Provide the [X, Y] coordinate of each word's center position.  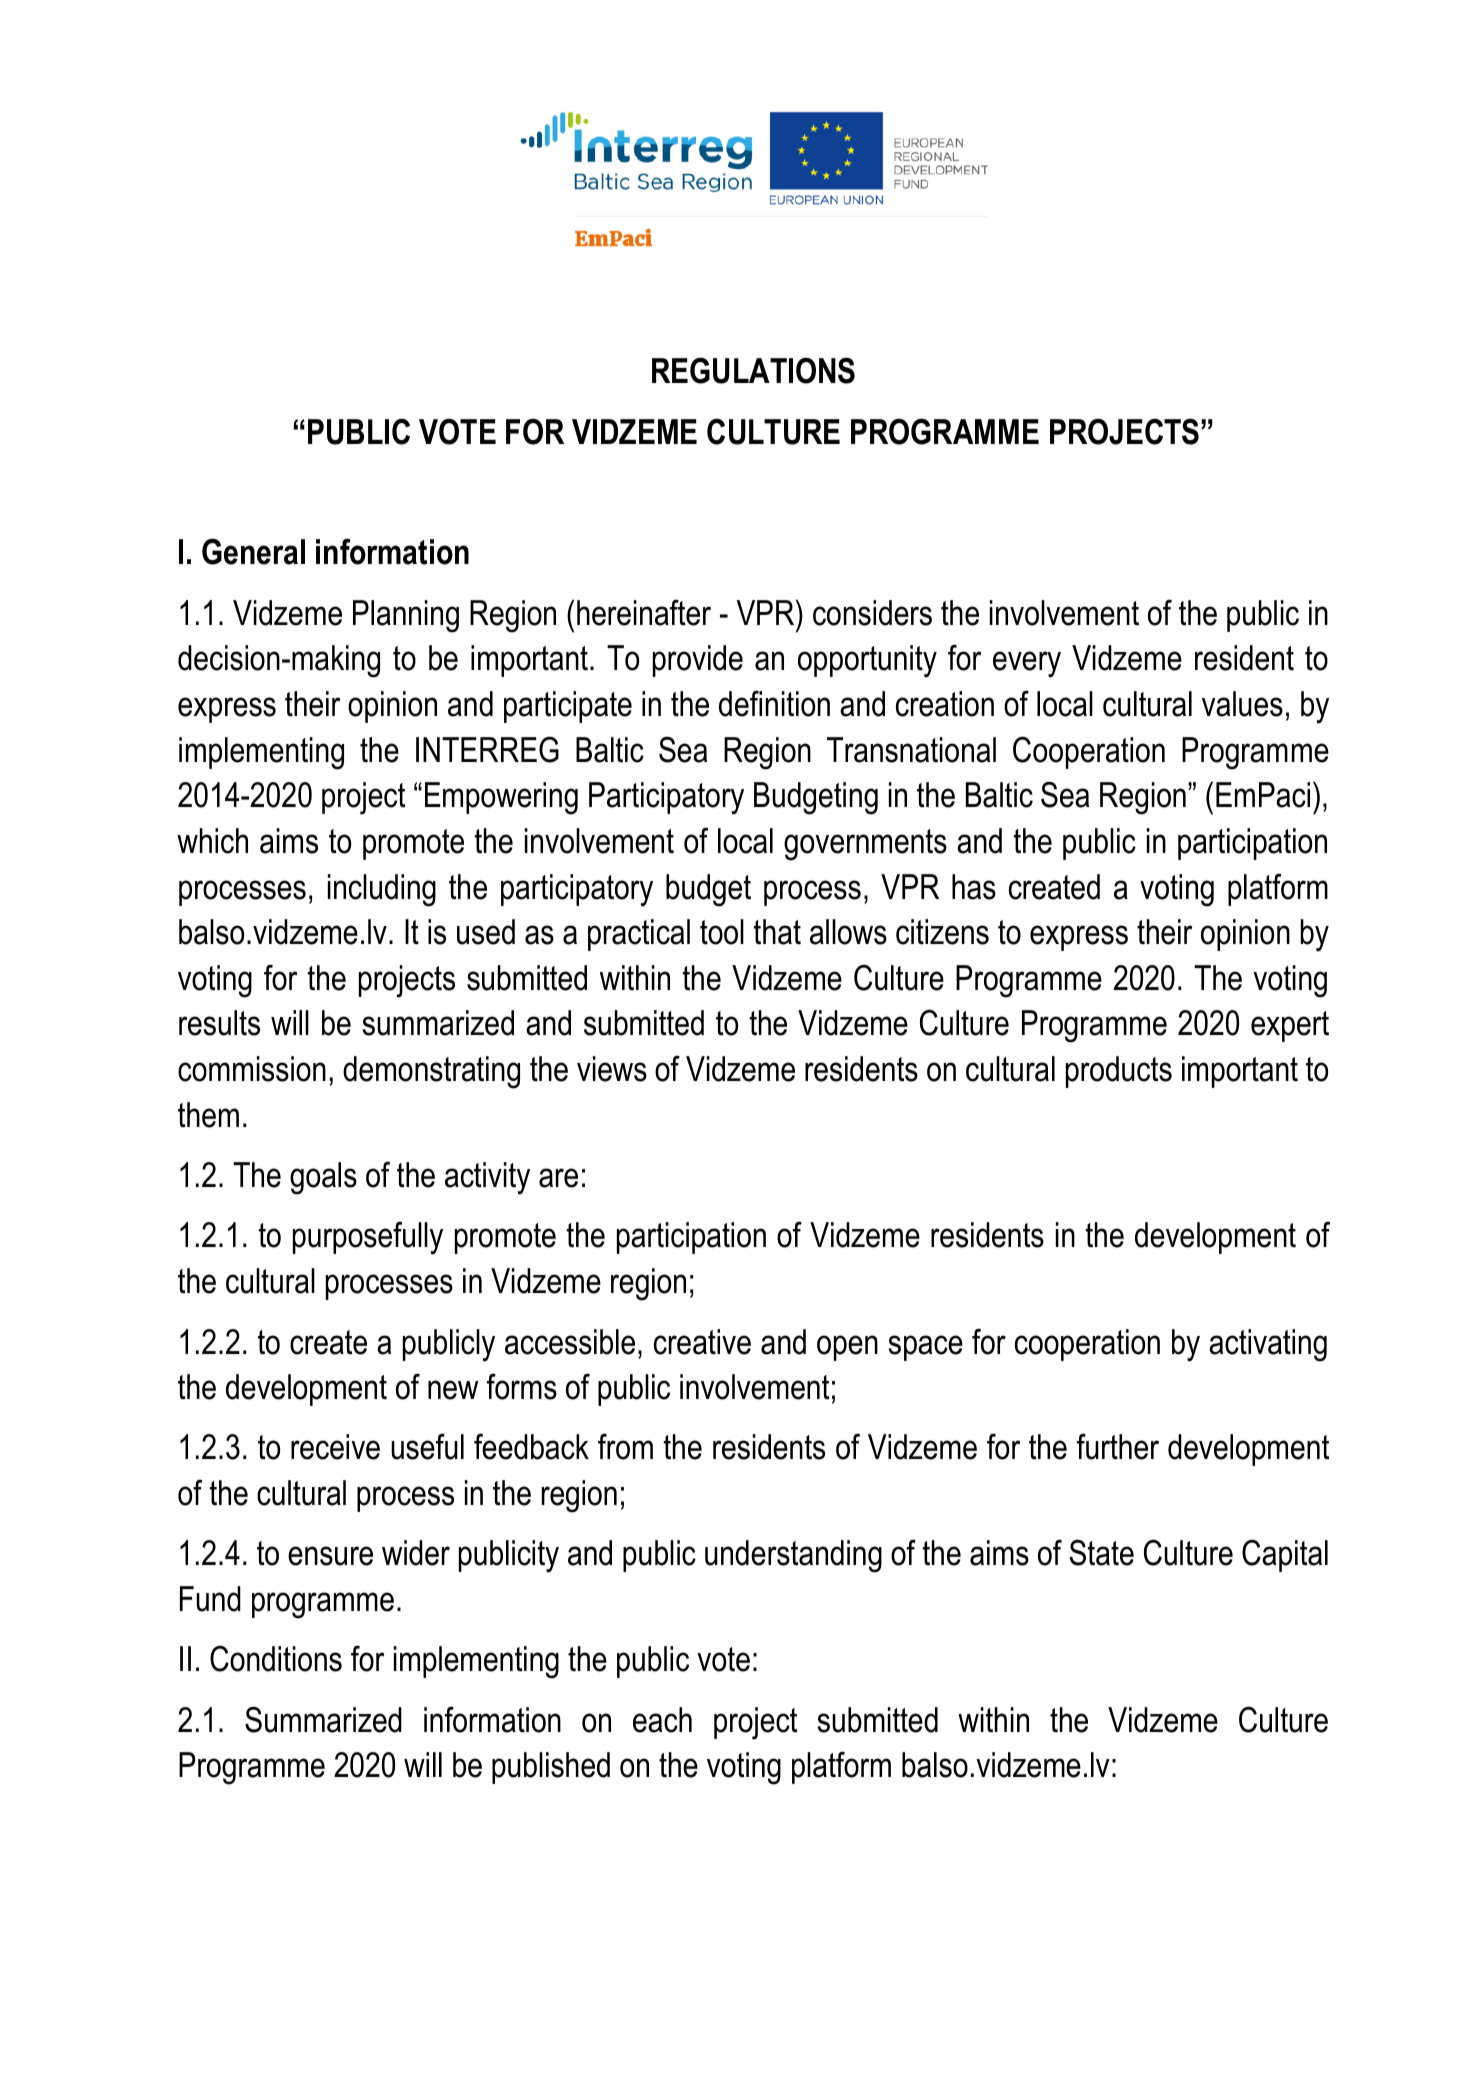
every [1027, 664]
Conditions [276, 1658]
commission [252, 1069]
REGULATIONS [753, 370]
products [1119, 1072]
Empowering [501, 798]
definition [774, 703]
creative [702, 1342]
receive [335, 1447]
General [253, 551]
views [612, 1069]
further [1118, 1446]
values [1242, 704]
